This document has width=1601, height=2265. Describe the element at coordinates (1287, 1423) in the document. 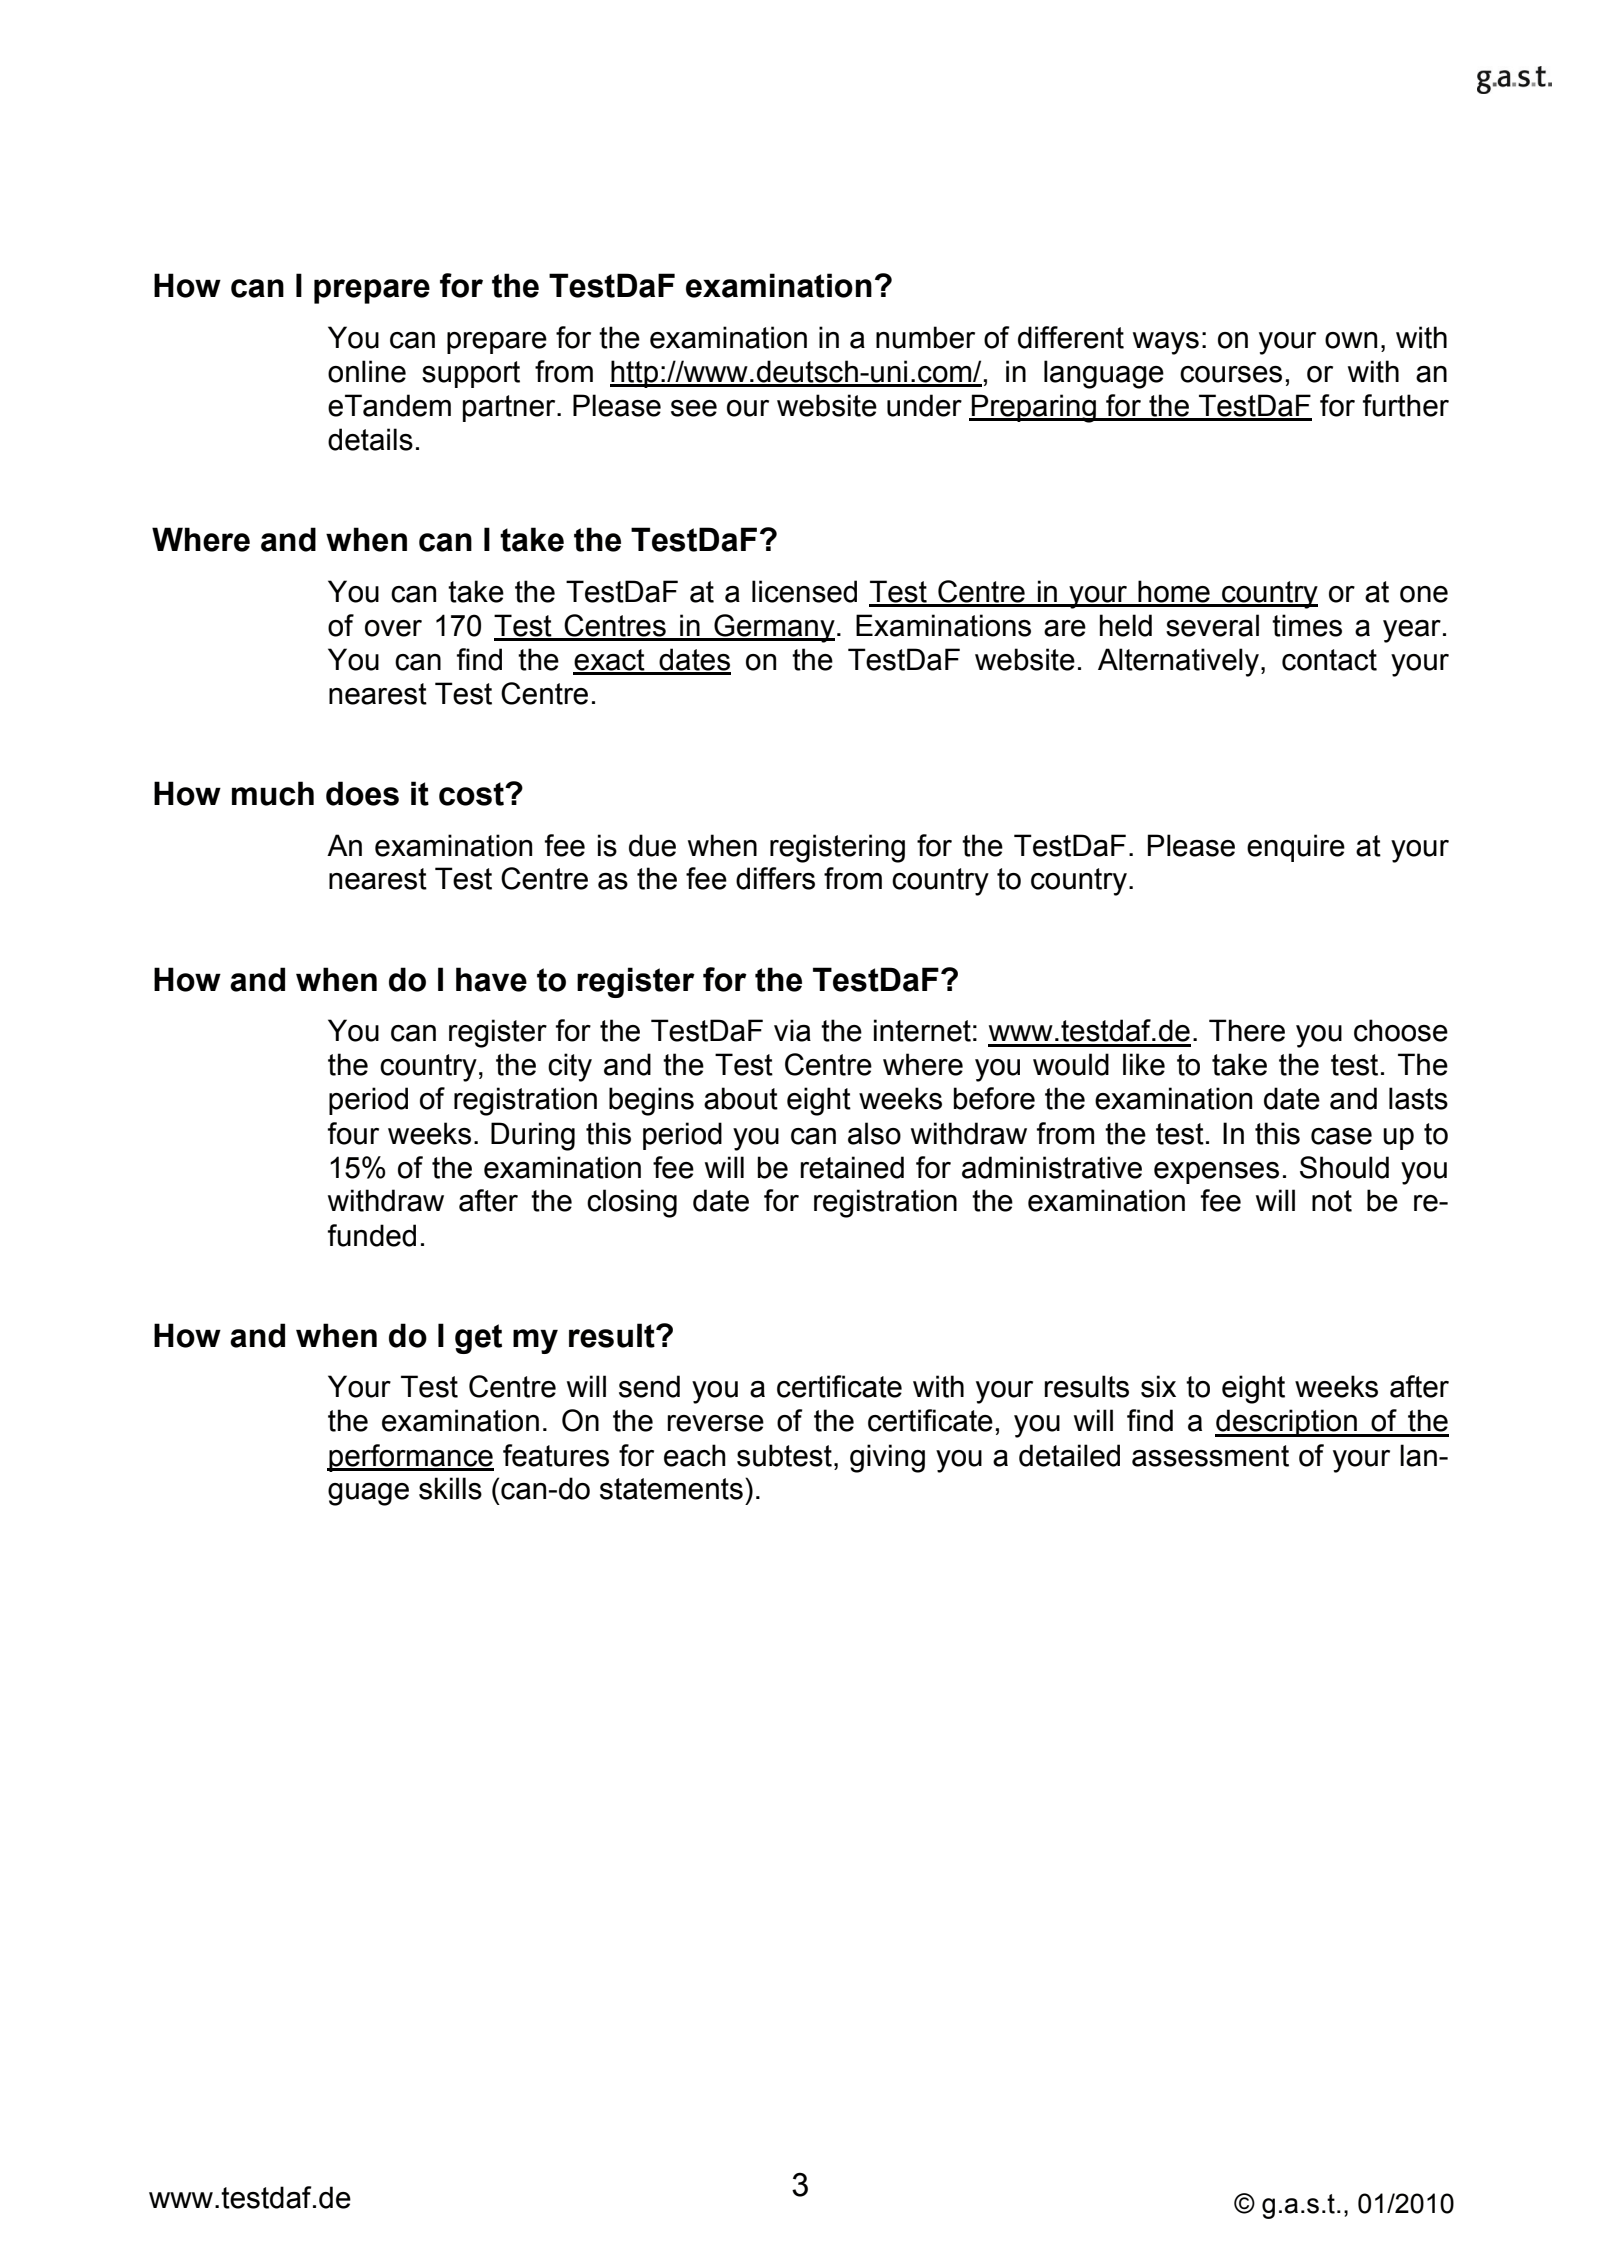

I see `description` at that location.
